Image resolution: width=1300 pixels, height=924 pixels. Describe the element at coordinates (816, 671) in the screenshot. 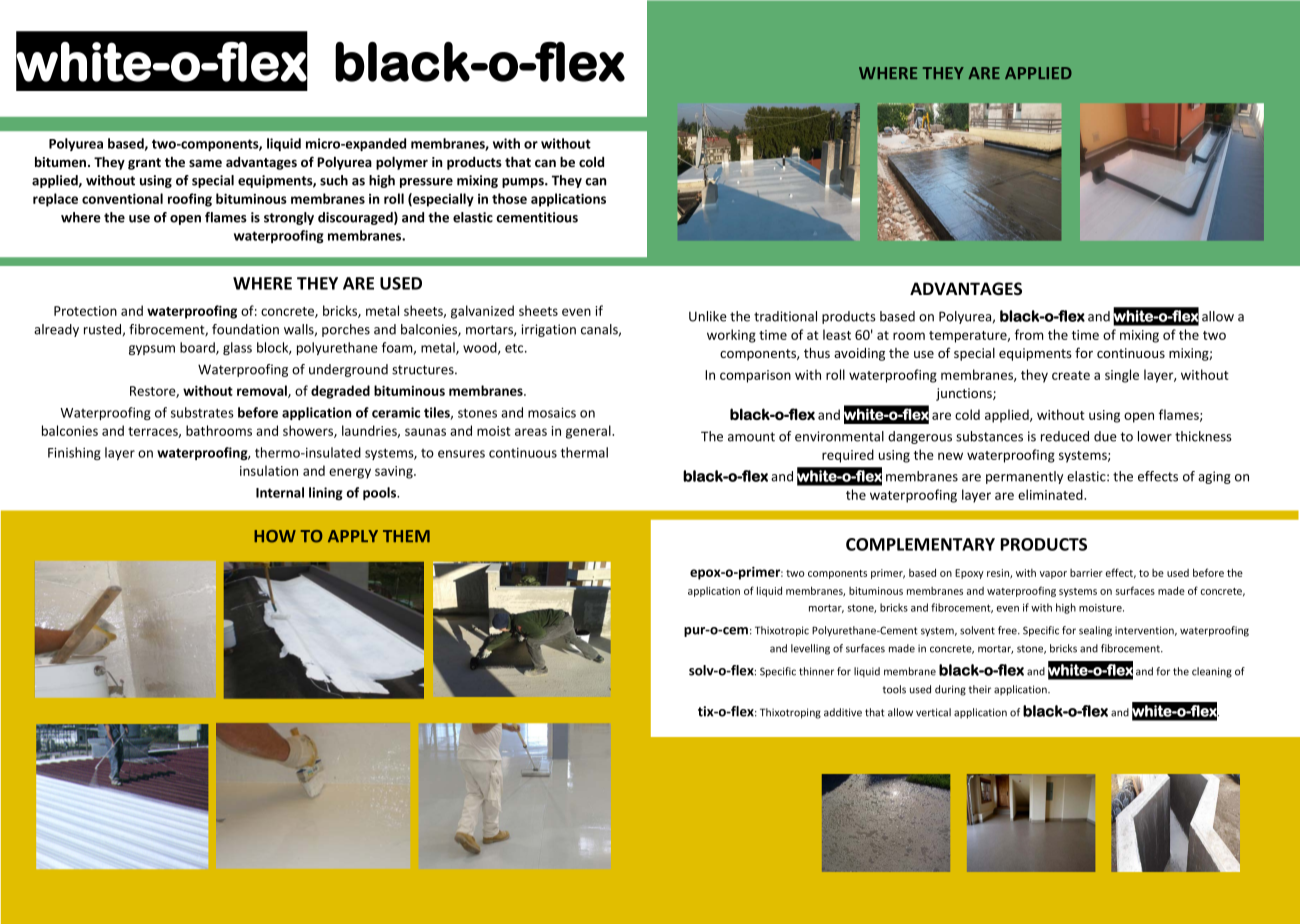

I see `thinner` at that location.
